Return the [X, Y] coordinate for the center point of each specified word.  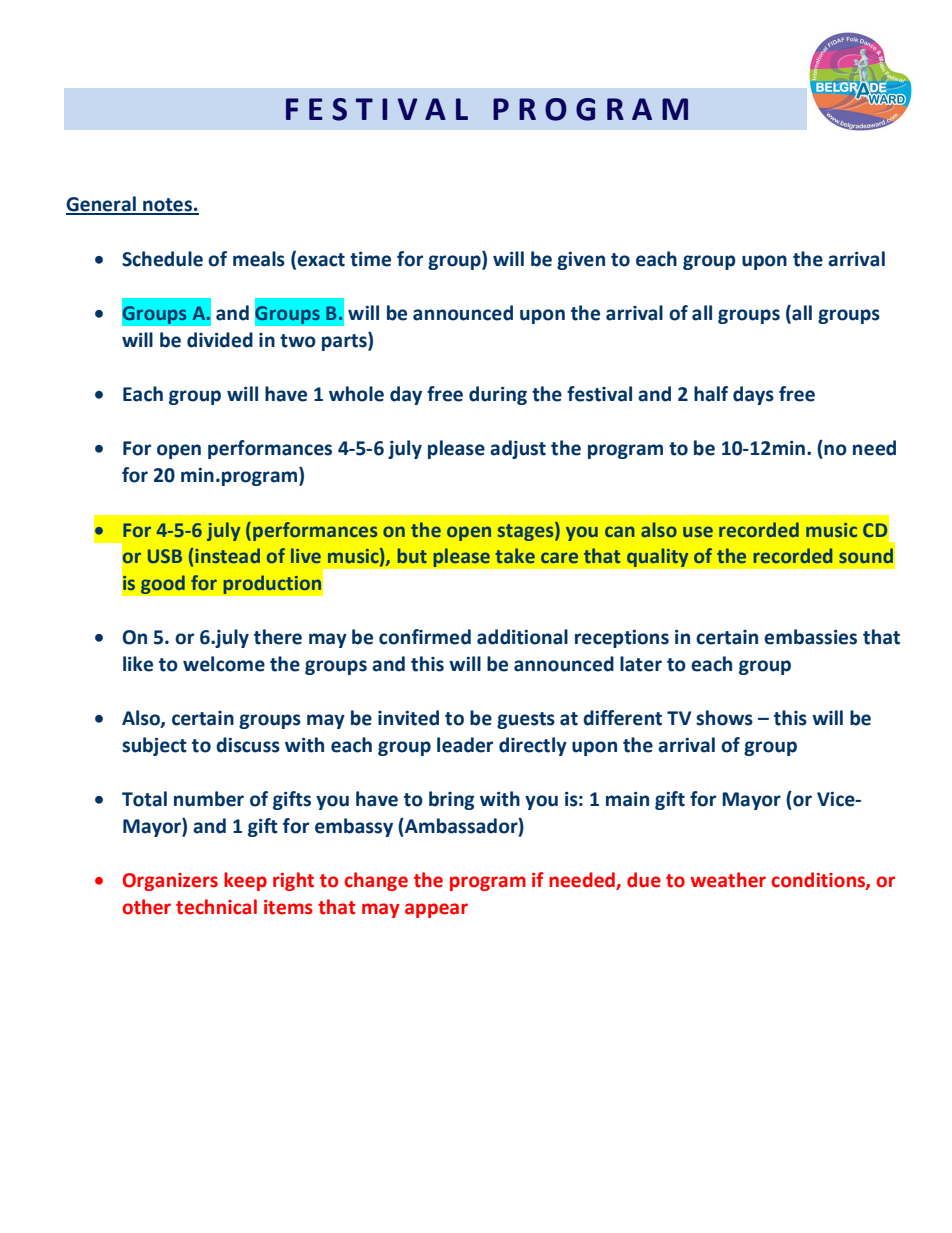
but [412, 555]
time [370, 259]
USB [165, 556]
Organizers [170, 882]
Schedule [162, 259]
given [581, 261]
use [698, 531]
